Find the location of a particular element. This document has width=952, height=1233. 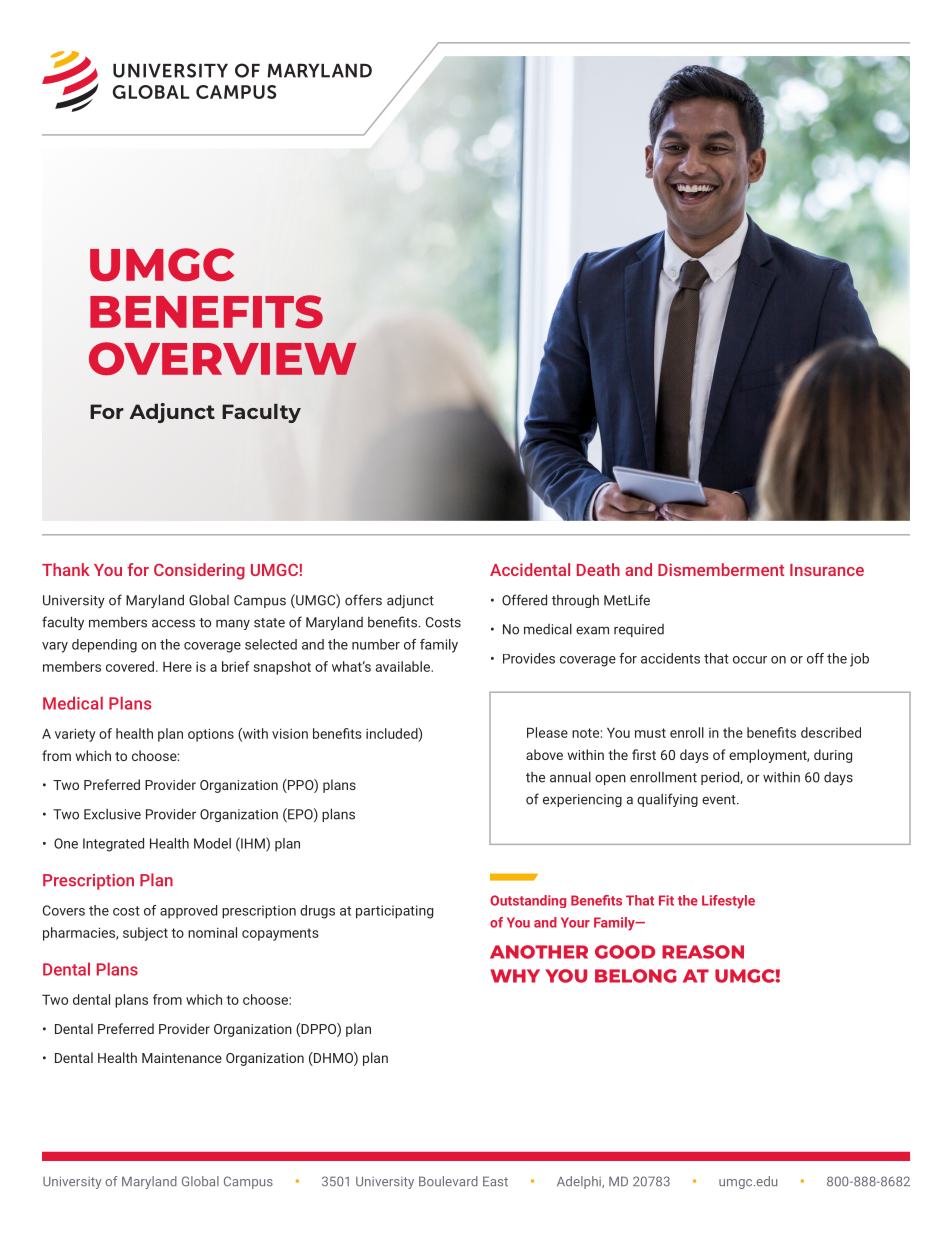

approved is located at coordinates (188, 912).
